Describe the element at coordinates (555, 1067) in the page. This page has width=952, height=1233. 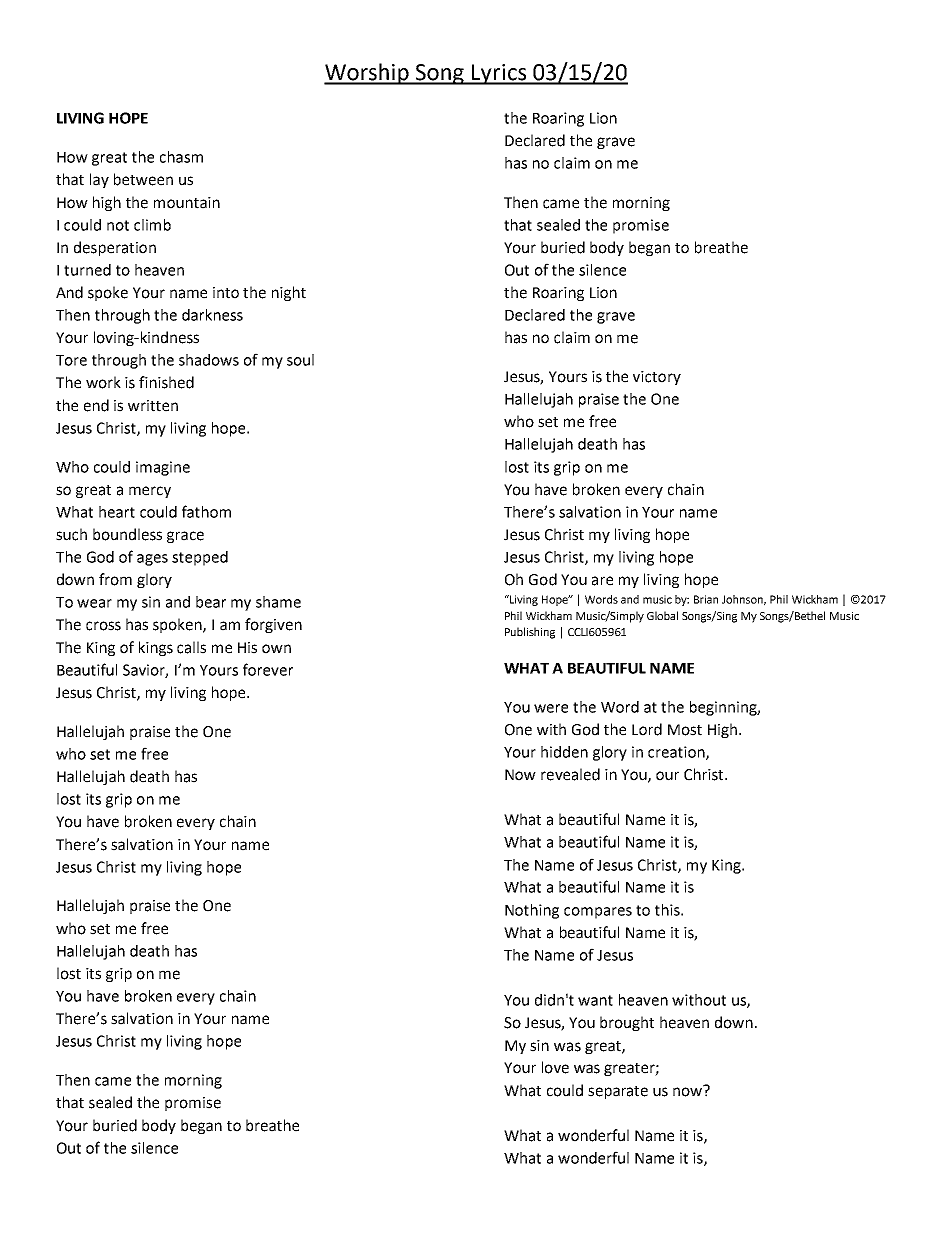
I see `love` at that location.
